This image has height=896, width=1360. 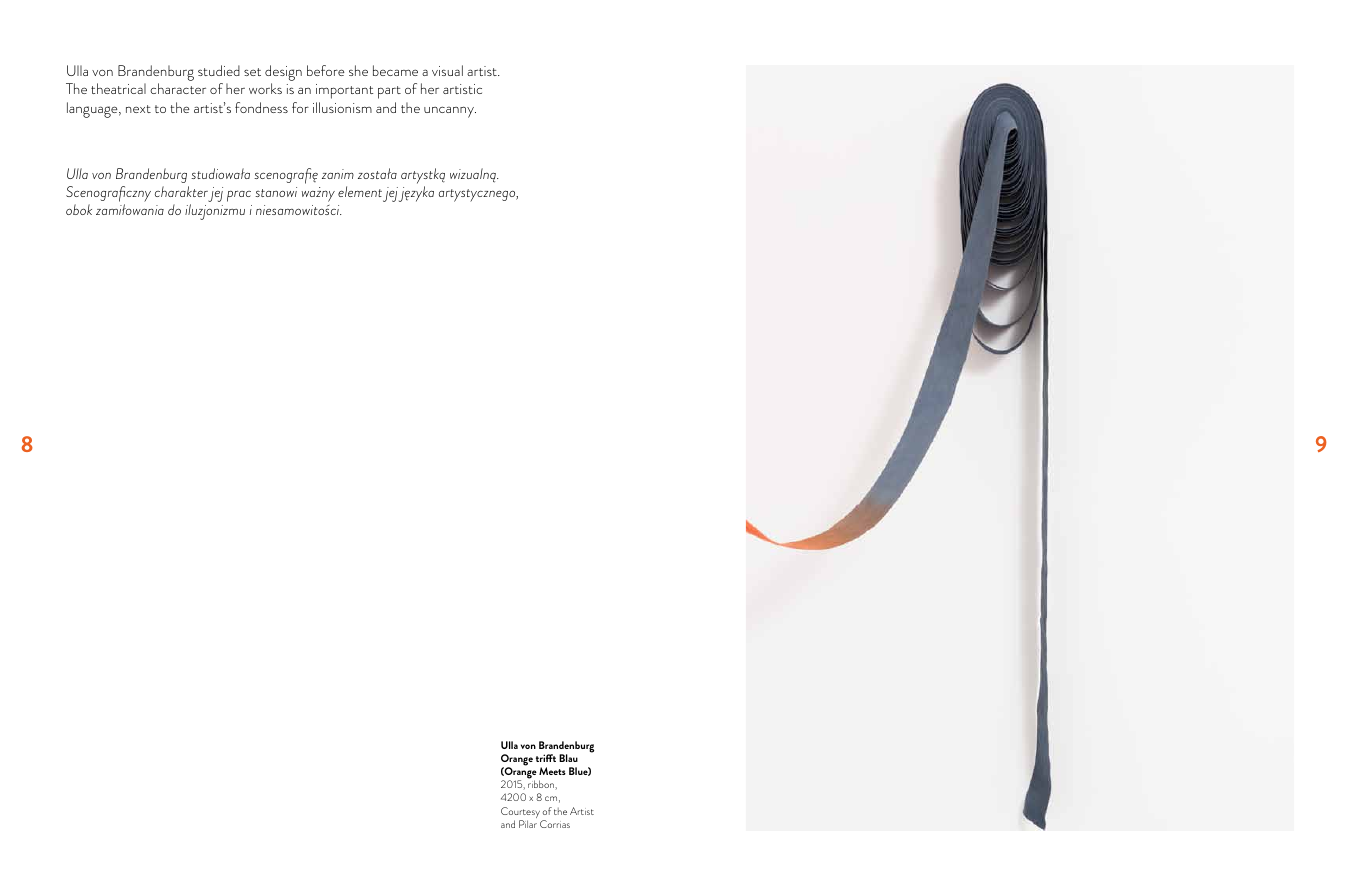 I want to click on Meets, so click(x=552, y=771).
